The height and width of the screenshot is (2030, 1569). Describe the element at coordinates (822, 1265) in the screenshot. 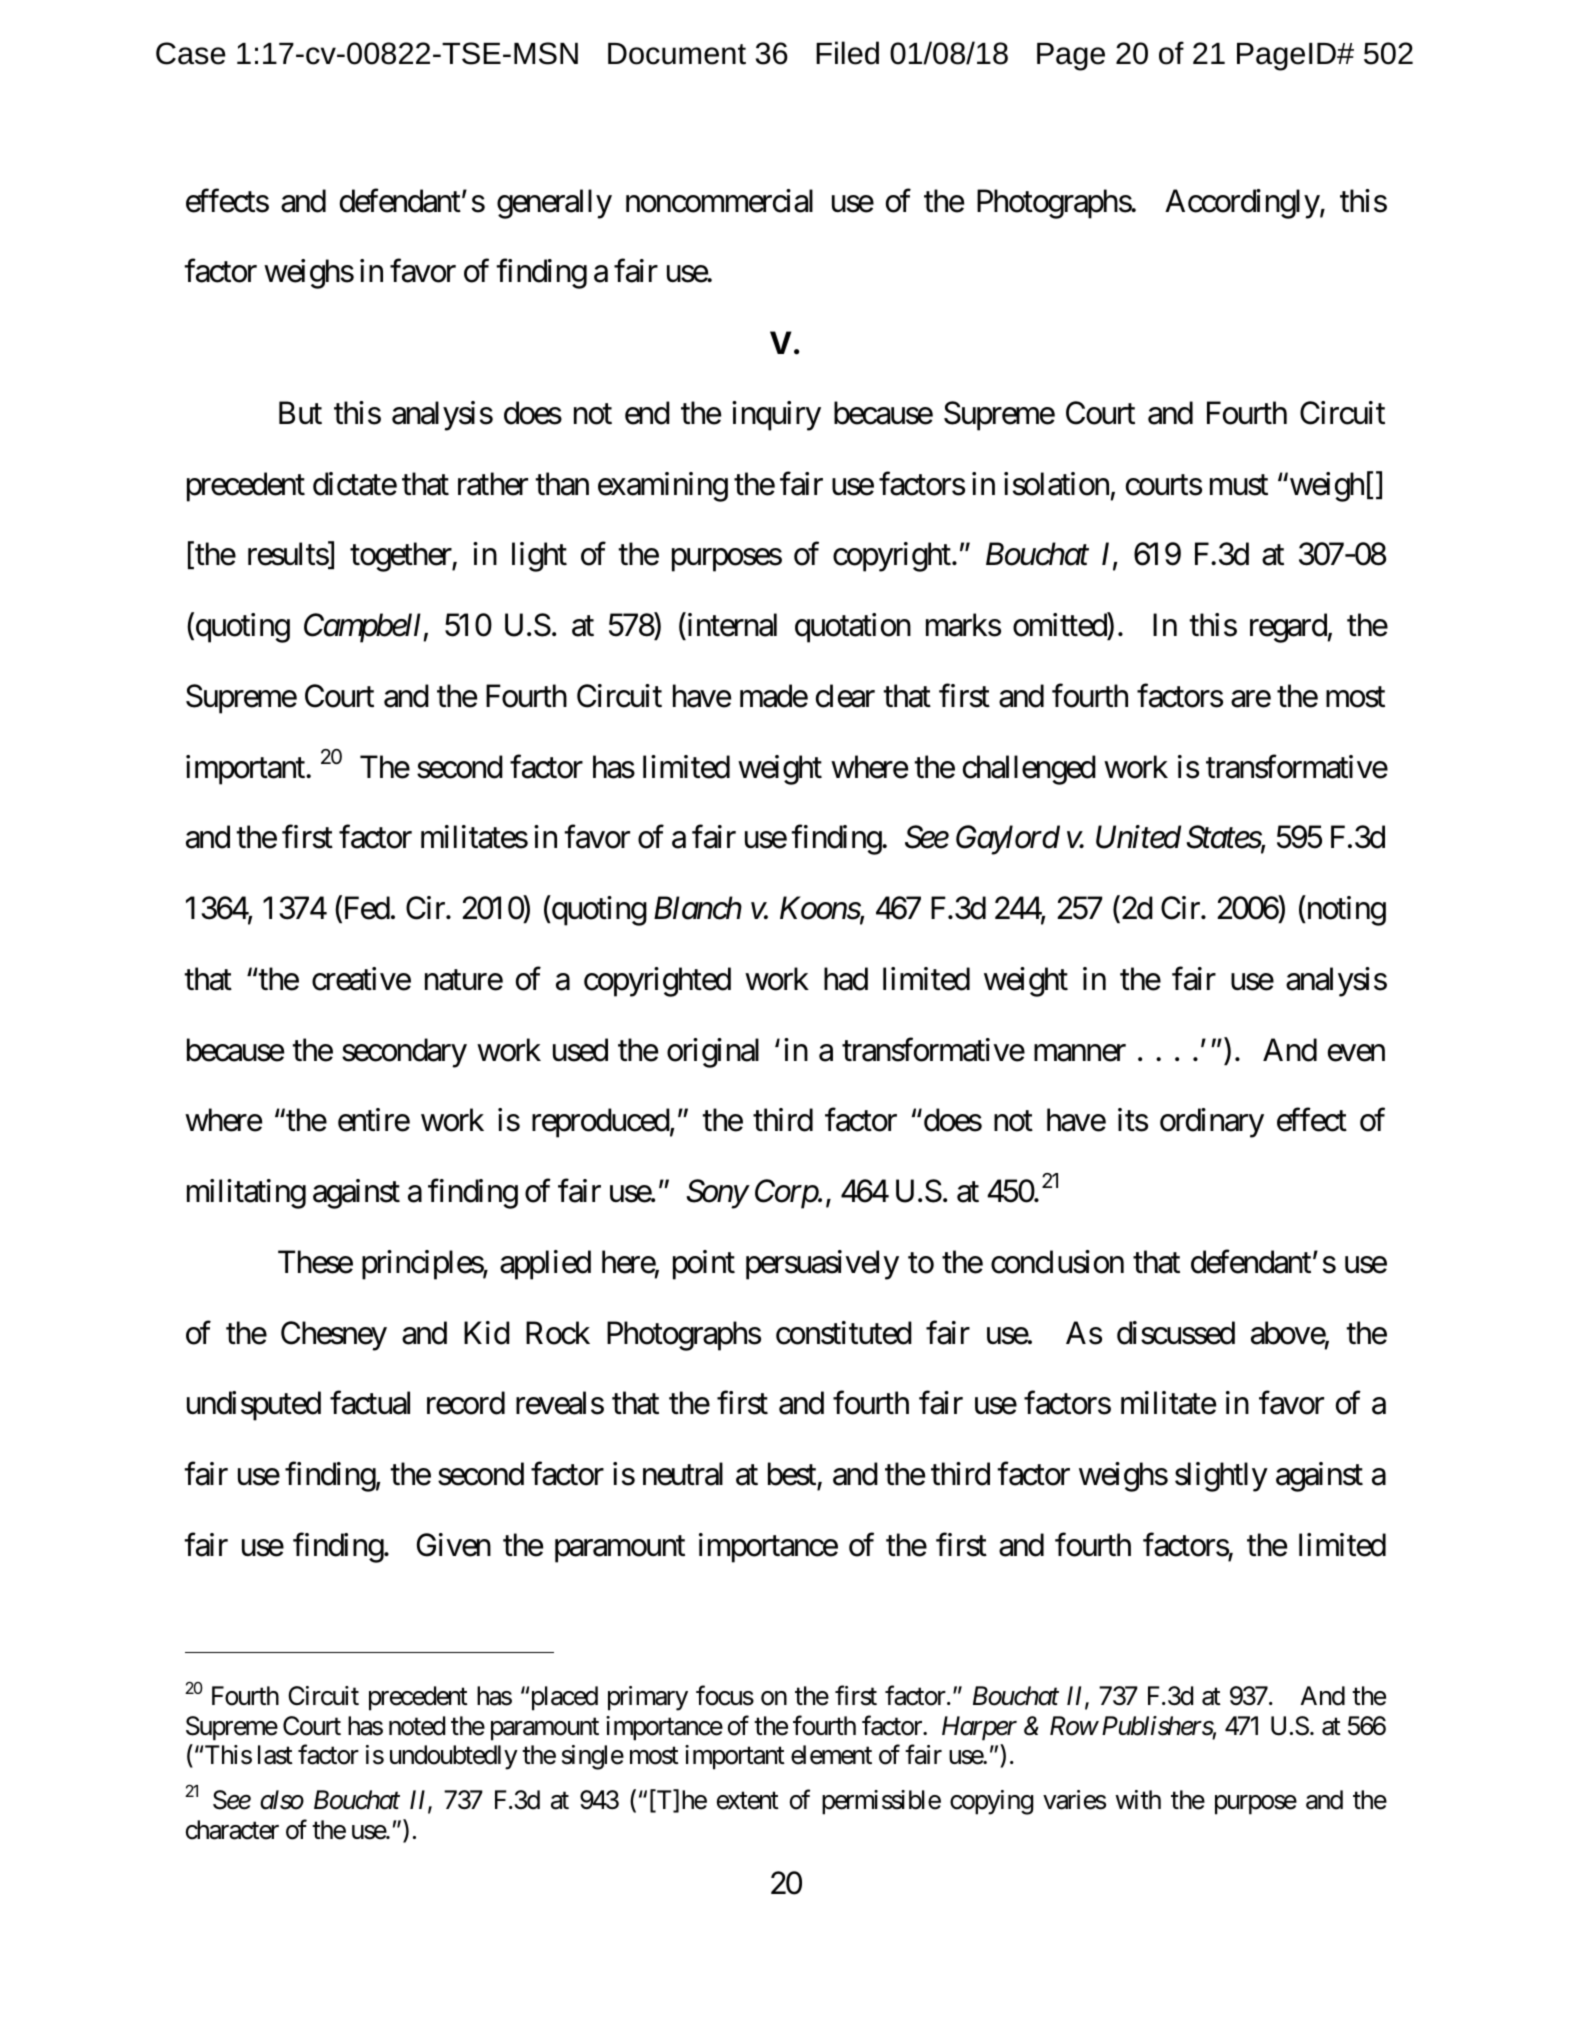

I see `persuasively` at that location.
